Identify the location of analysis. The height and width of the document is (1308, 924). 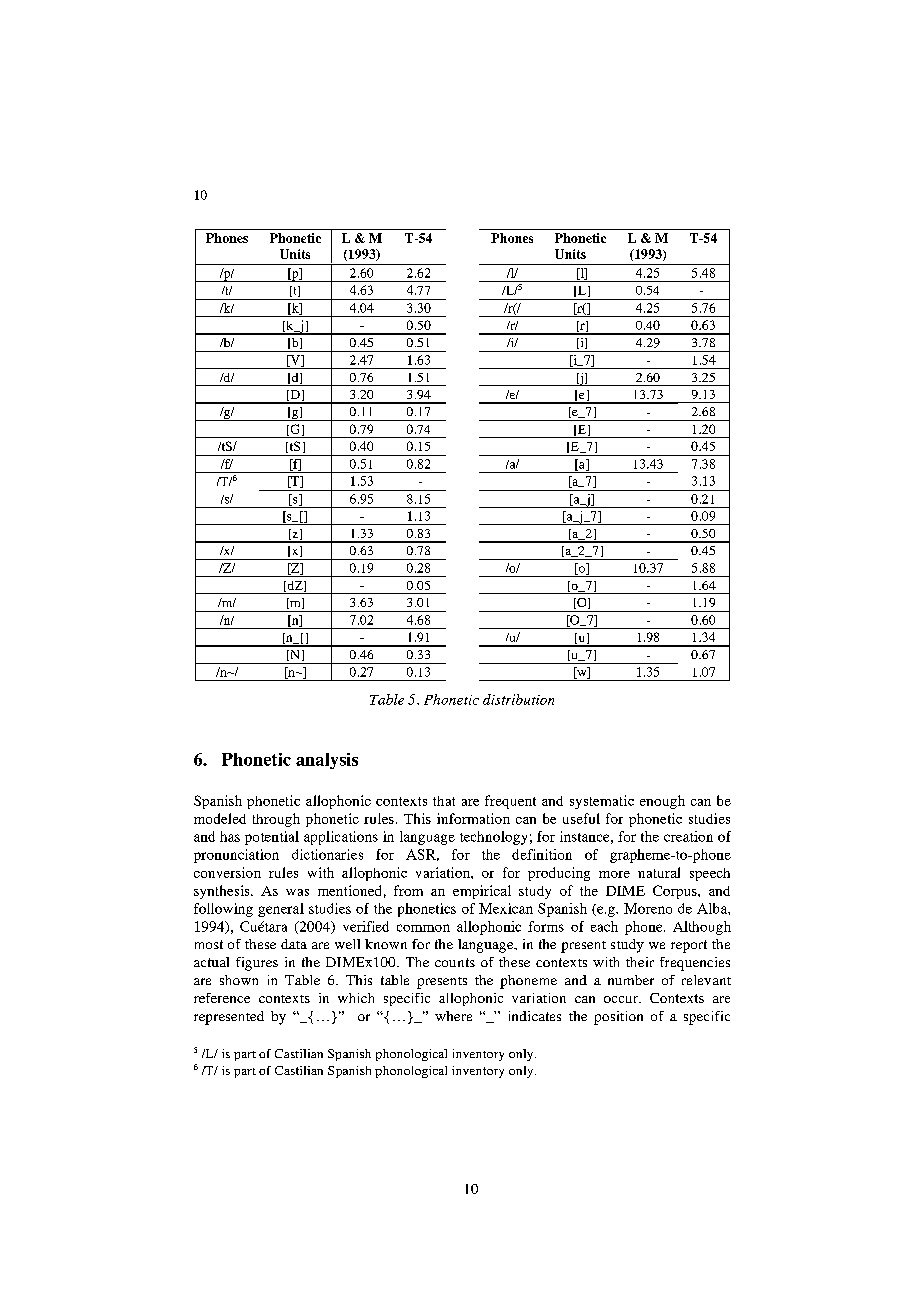
(327, 761).
